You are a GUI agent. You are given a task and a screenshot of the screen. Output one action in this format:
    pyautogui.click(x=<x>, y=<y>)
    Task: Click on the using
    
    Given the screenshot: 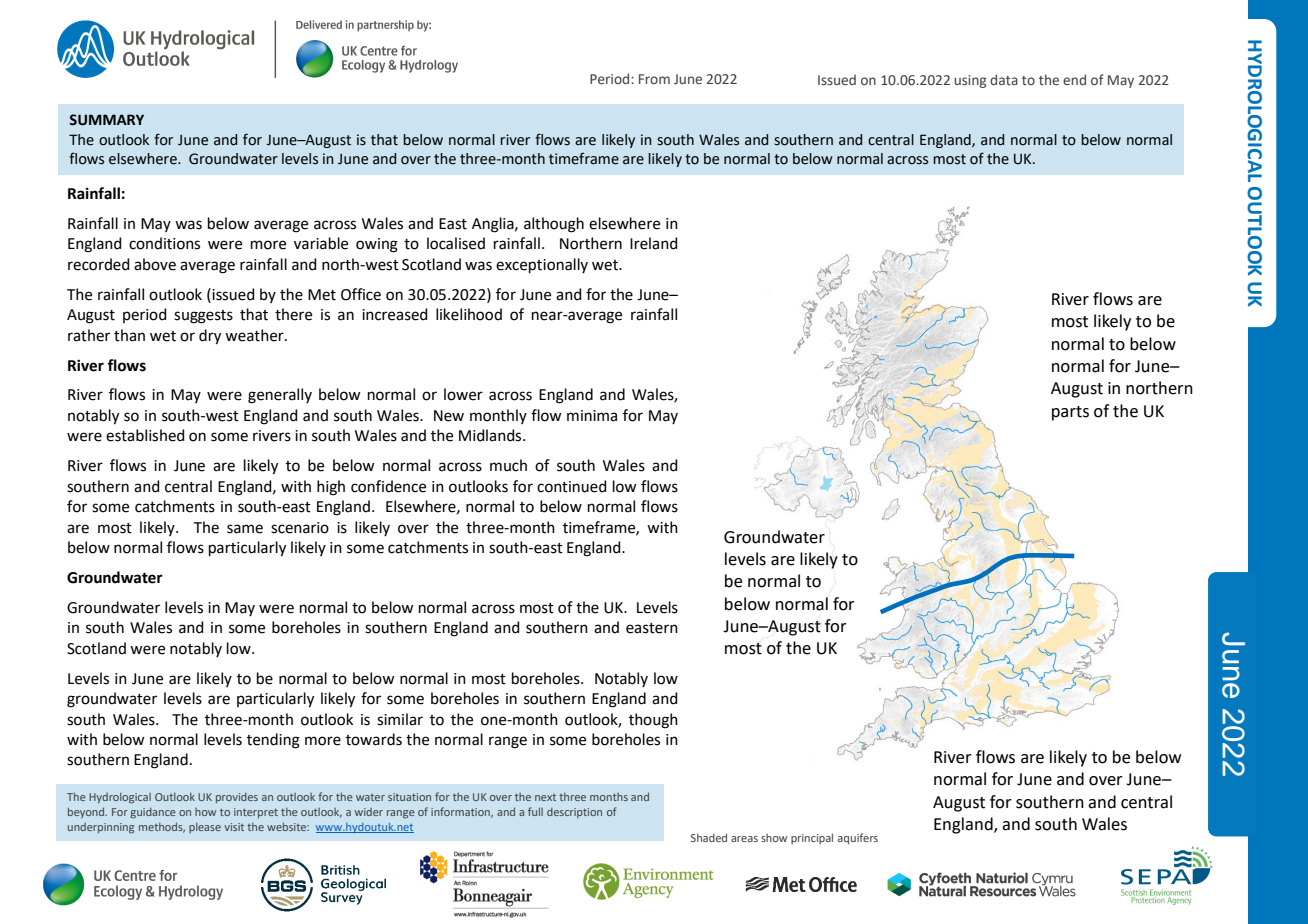 What is the action you would take?
    pyautogui.click(x=970, y=81)
